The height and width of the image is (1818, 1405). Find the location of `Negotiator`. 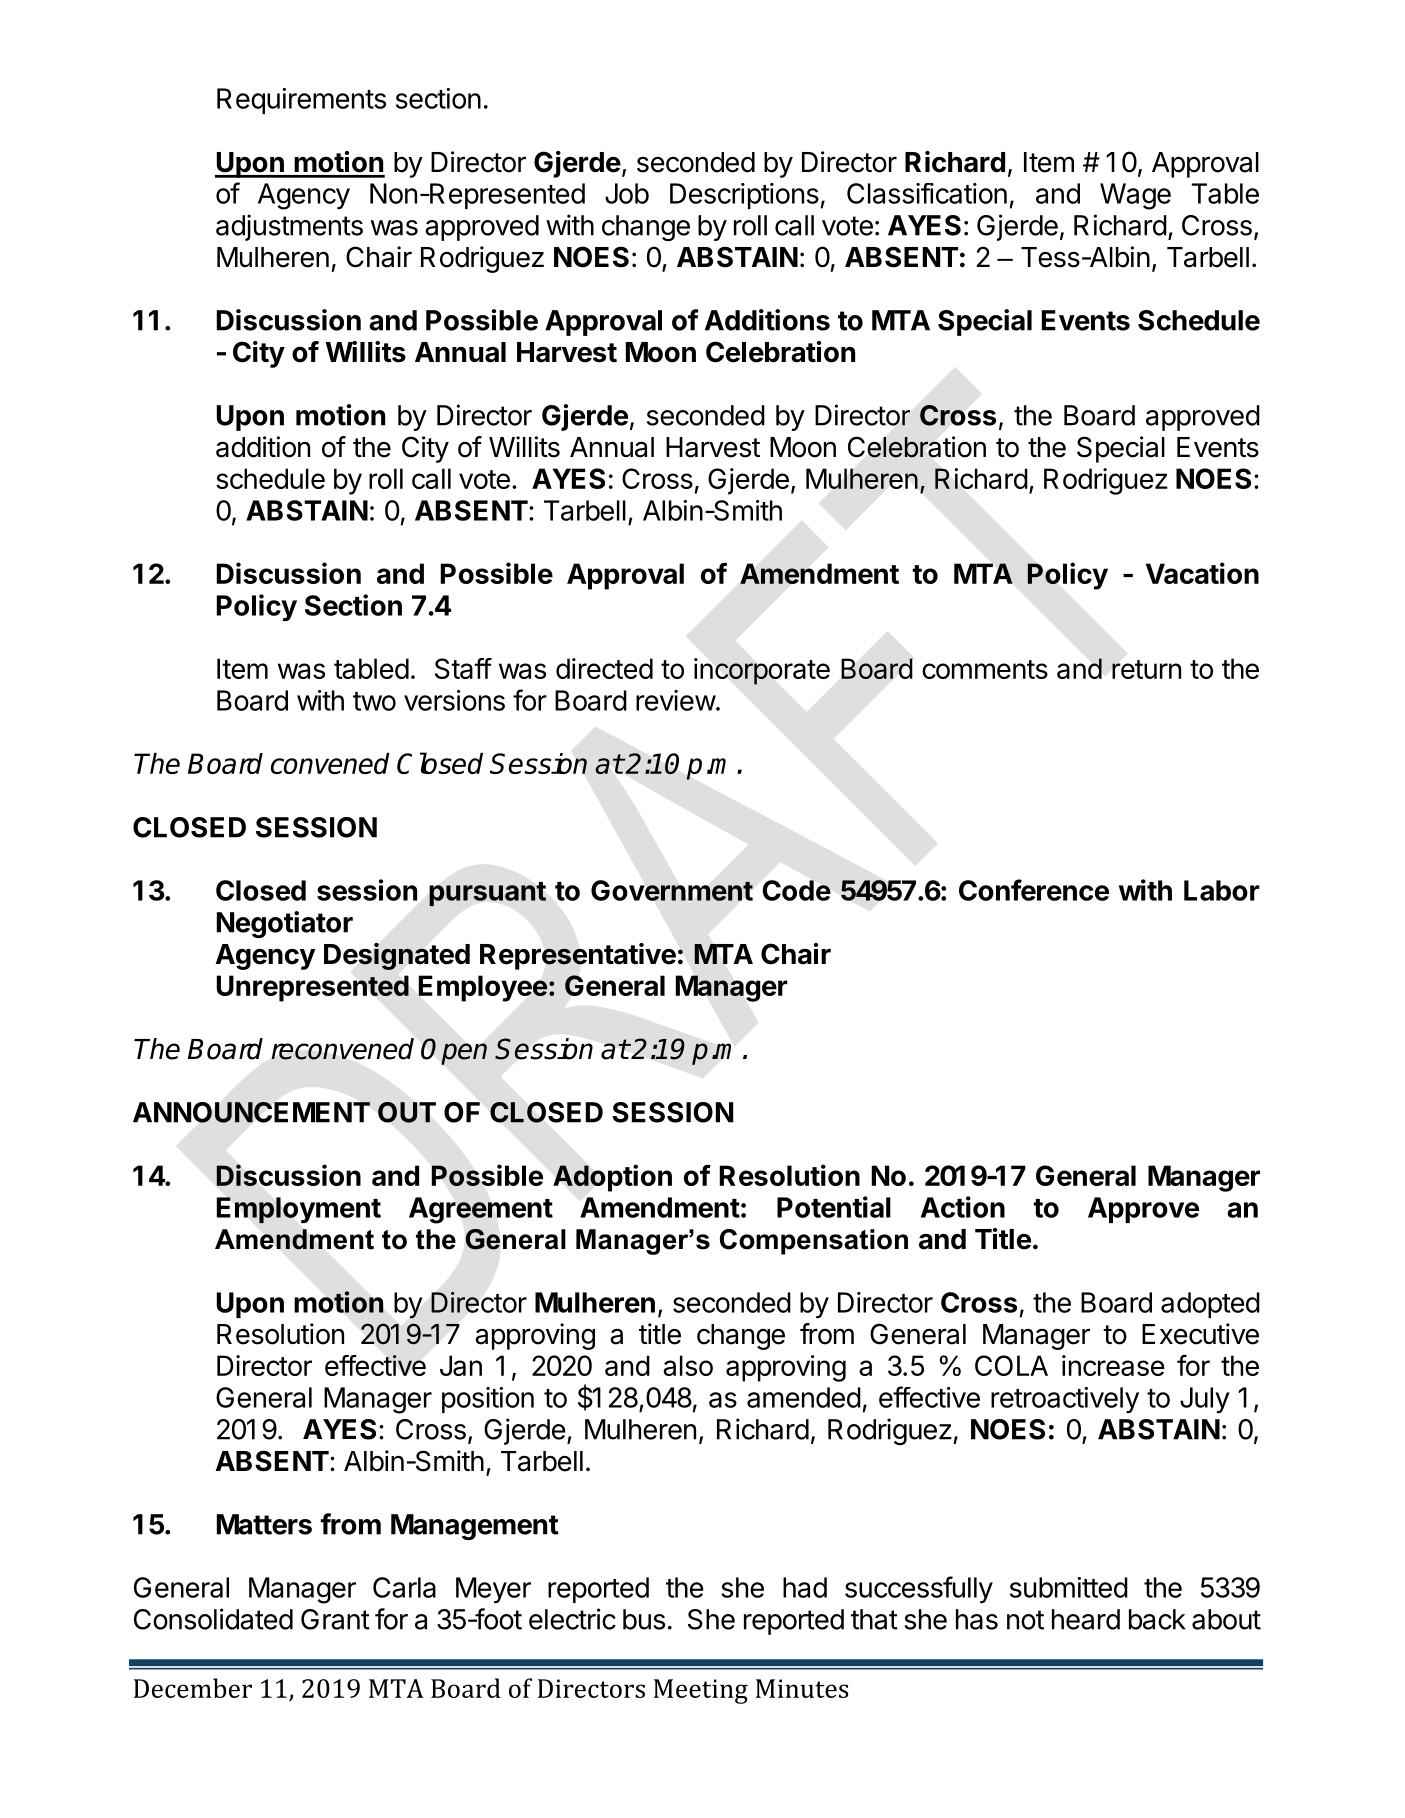

Negotiator is located at coordinates (285, 924).
